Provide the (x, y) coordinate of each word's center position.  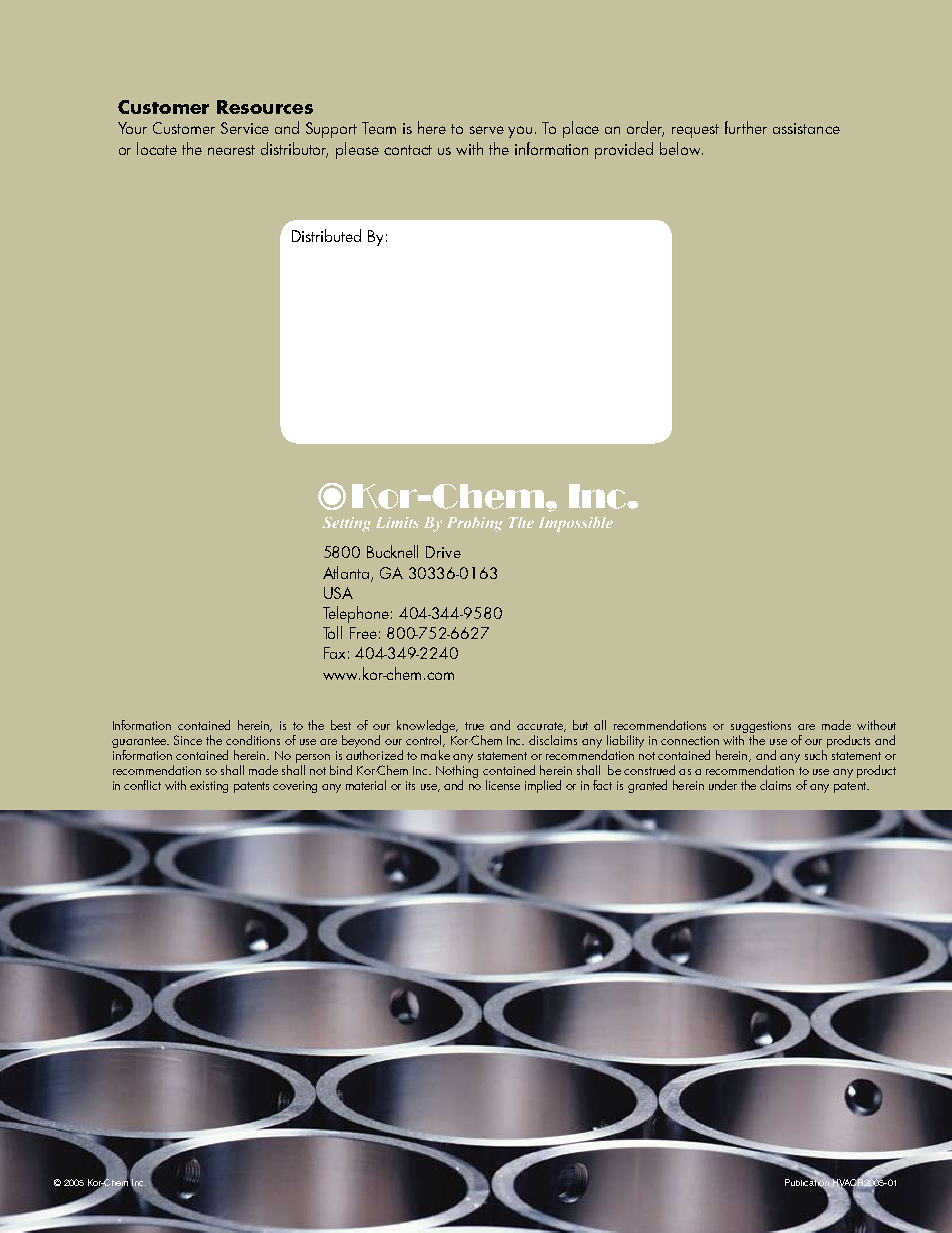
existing (209, 787)
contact (408, 150)
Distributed (326, 235)
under (723, 785)
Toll (332, 632)
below (681, 148)
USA (338, 593)
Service (245, 128)
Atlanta (347, 573)
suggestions (761, 728)
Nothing (457, 771)
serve (487, 130)
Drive (443, 552)
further (746, 127)
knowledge (427, 728)
